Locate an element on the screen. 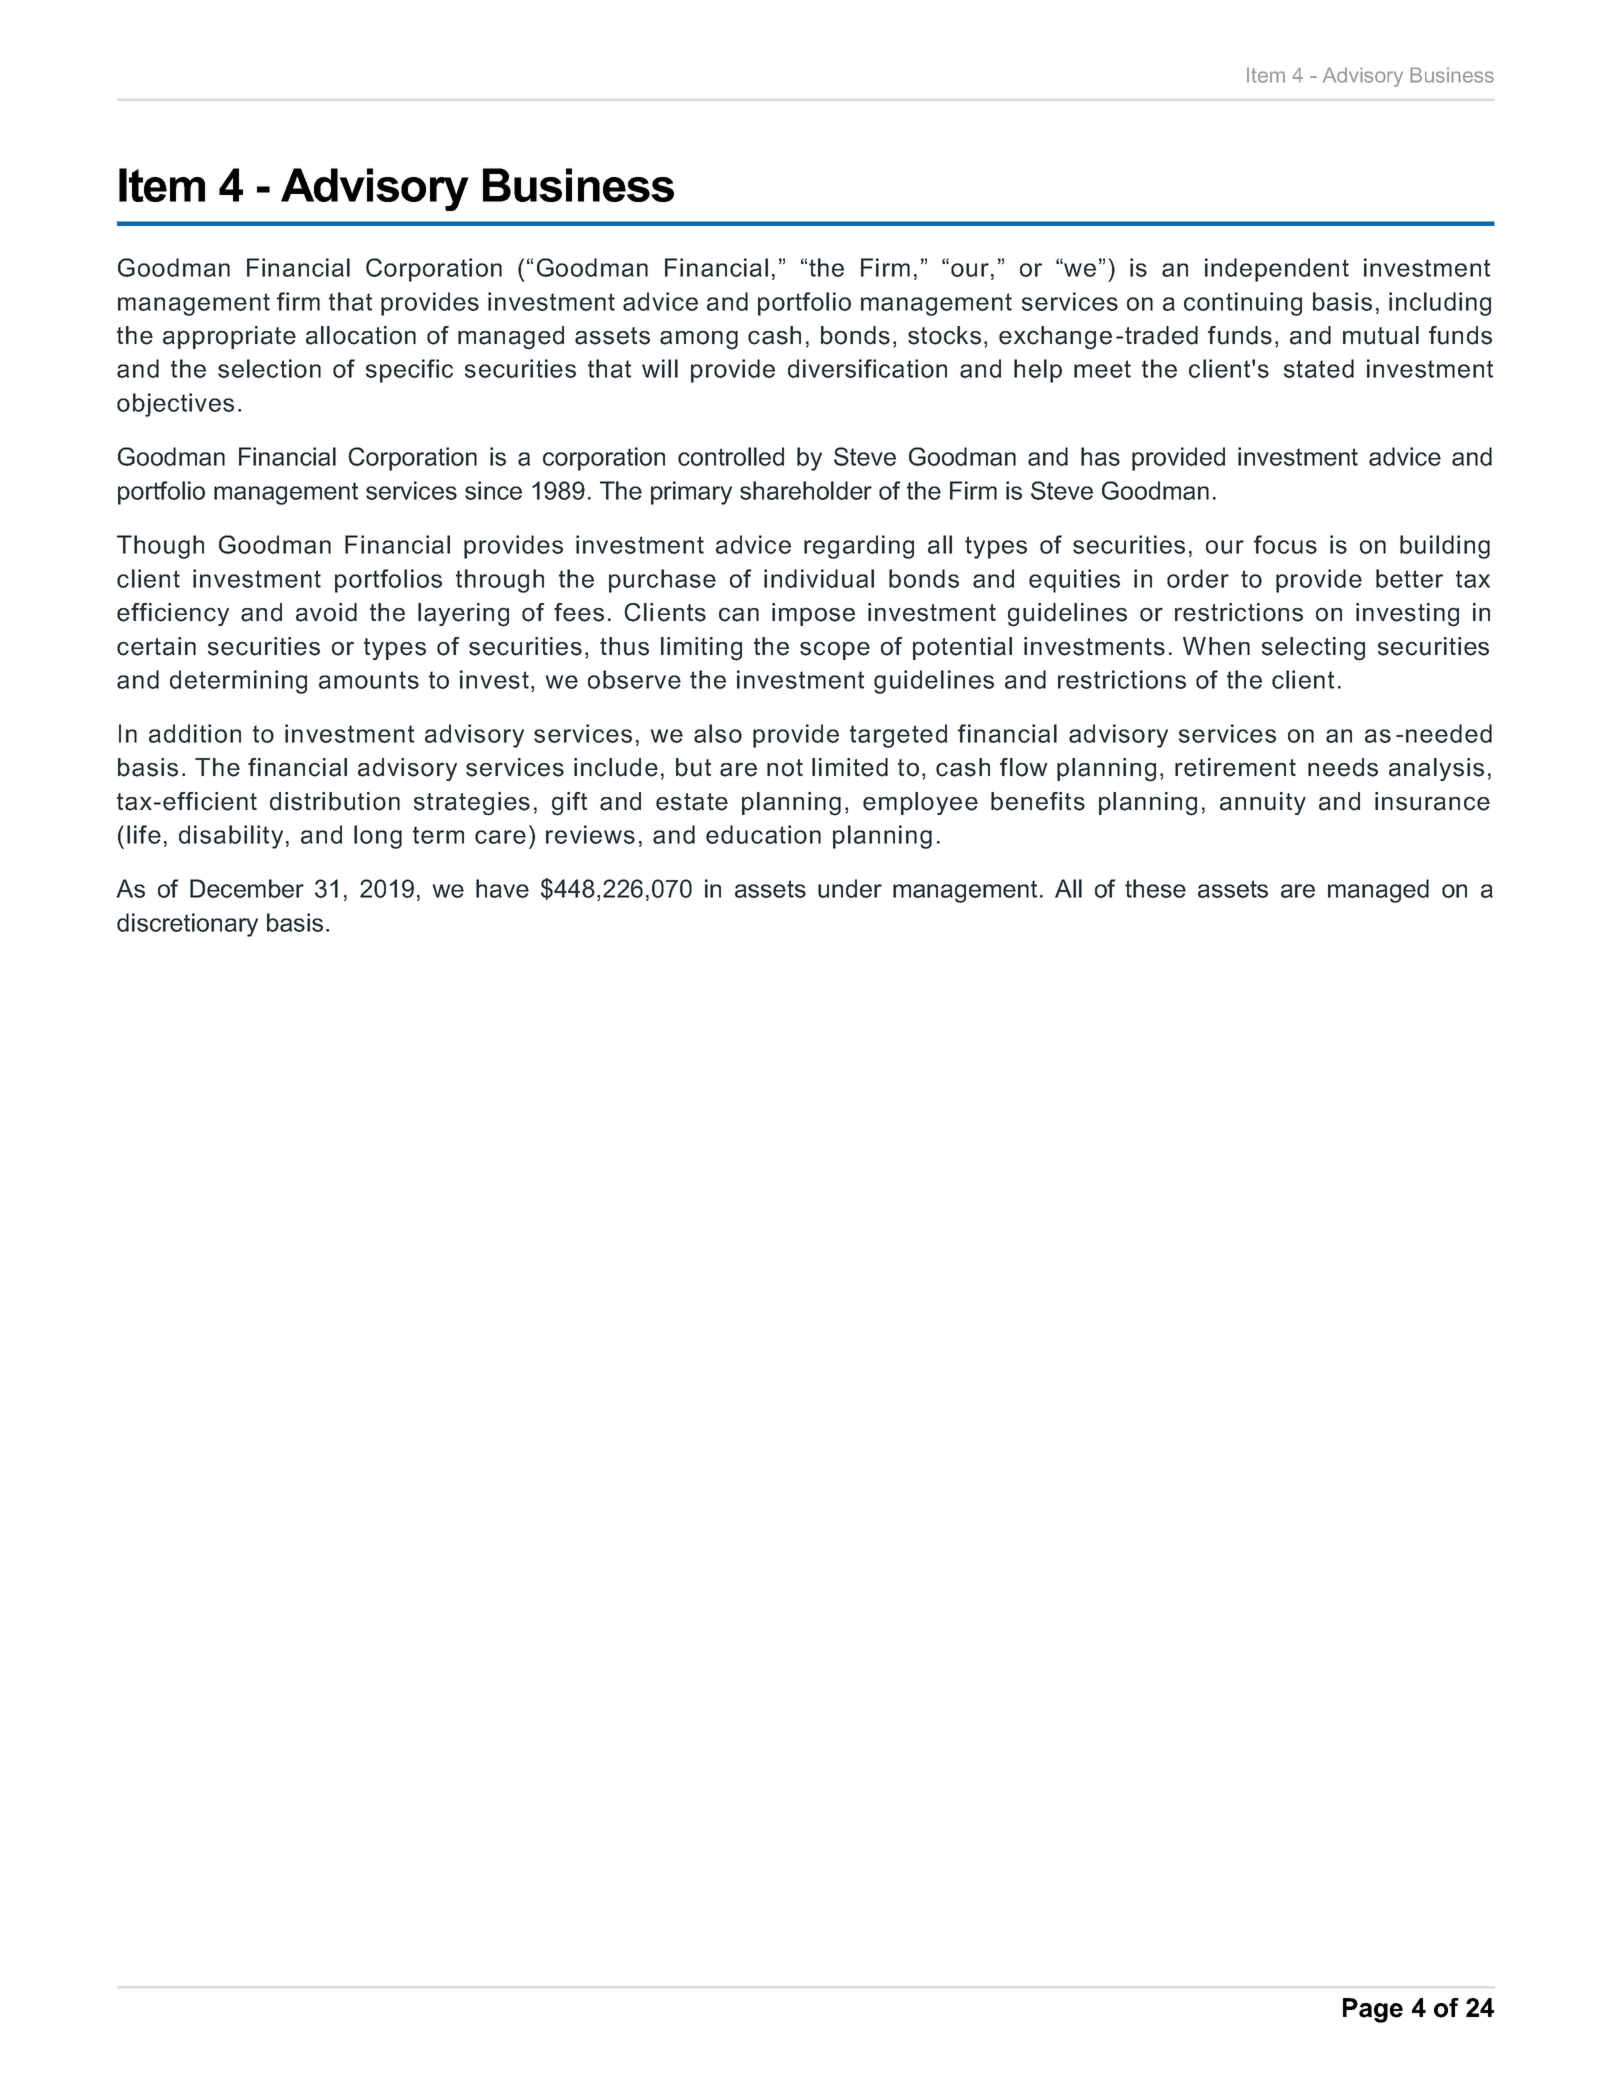 Image resolution: width=1612 pixels, height=2087 pixels. these is located at coordinates (1155, 888).
